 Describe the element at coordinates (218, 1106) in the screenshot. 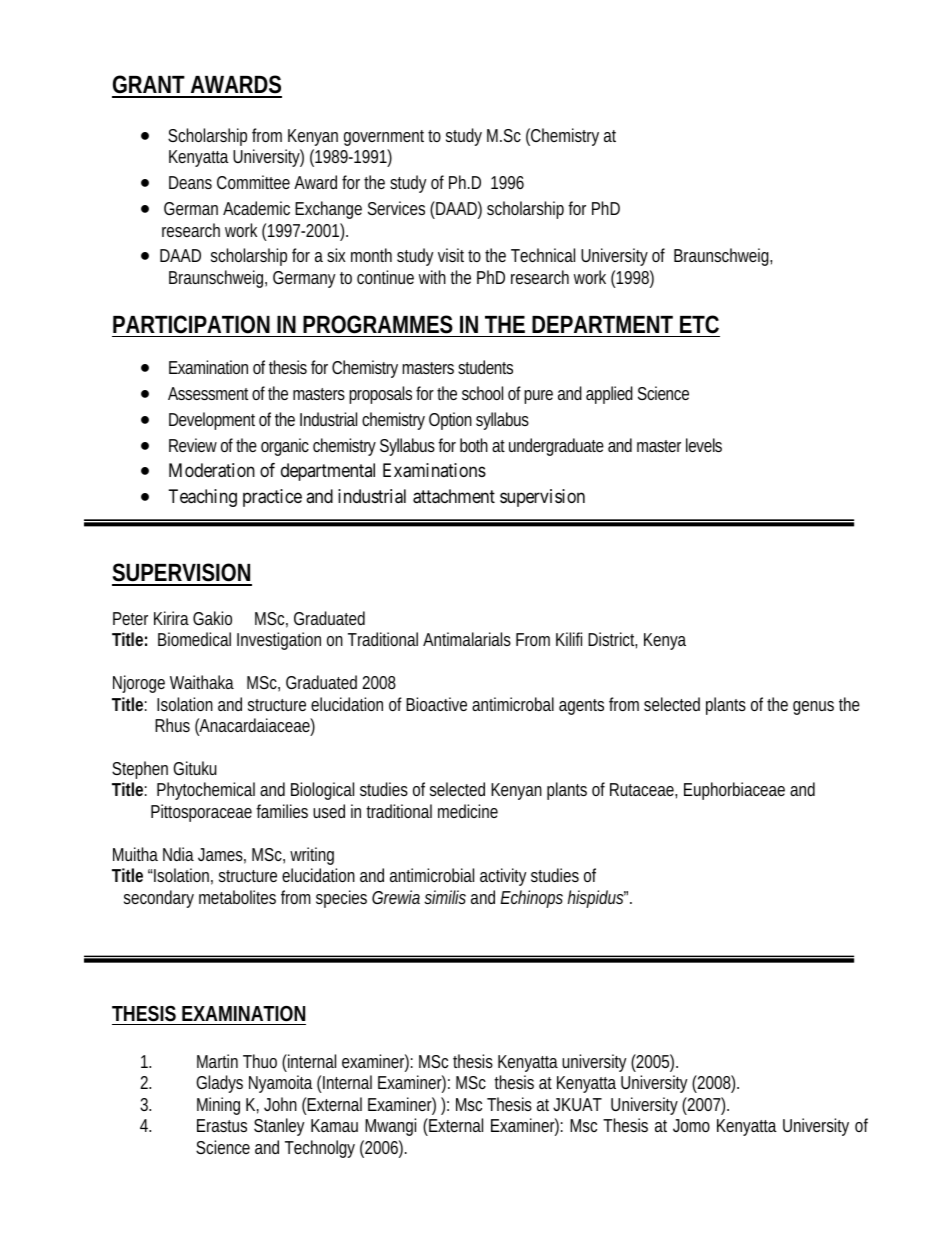

I see `Mining` at that location.
